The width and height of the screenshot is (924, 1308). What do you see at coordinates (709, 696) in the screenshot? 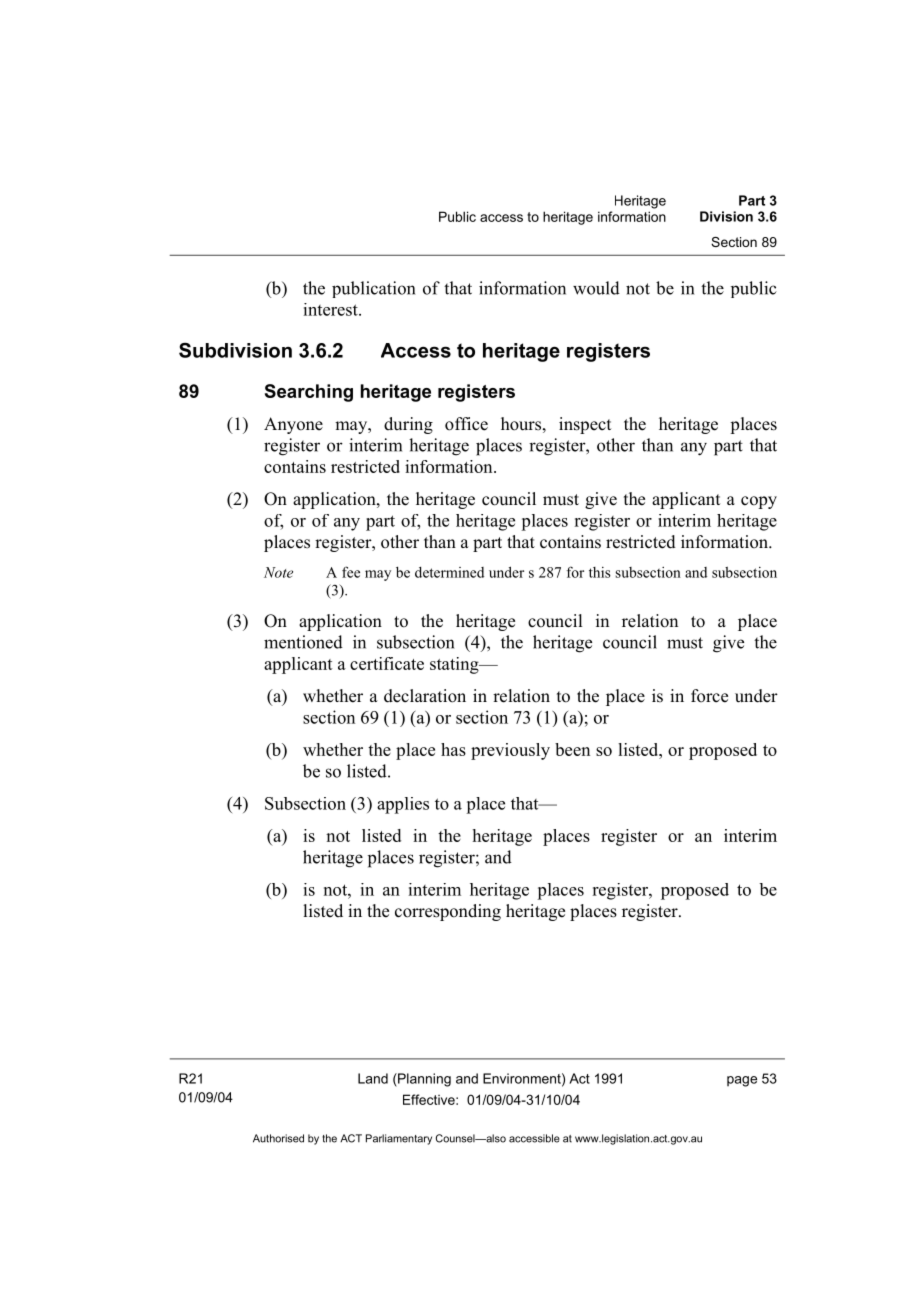
I see `force` at bounding box center [709, 696].
